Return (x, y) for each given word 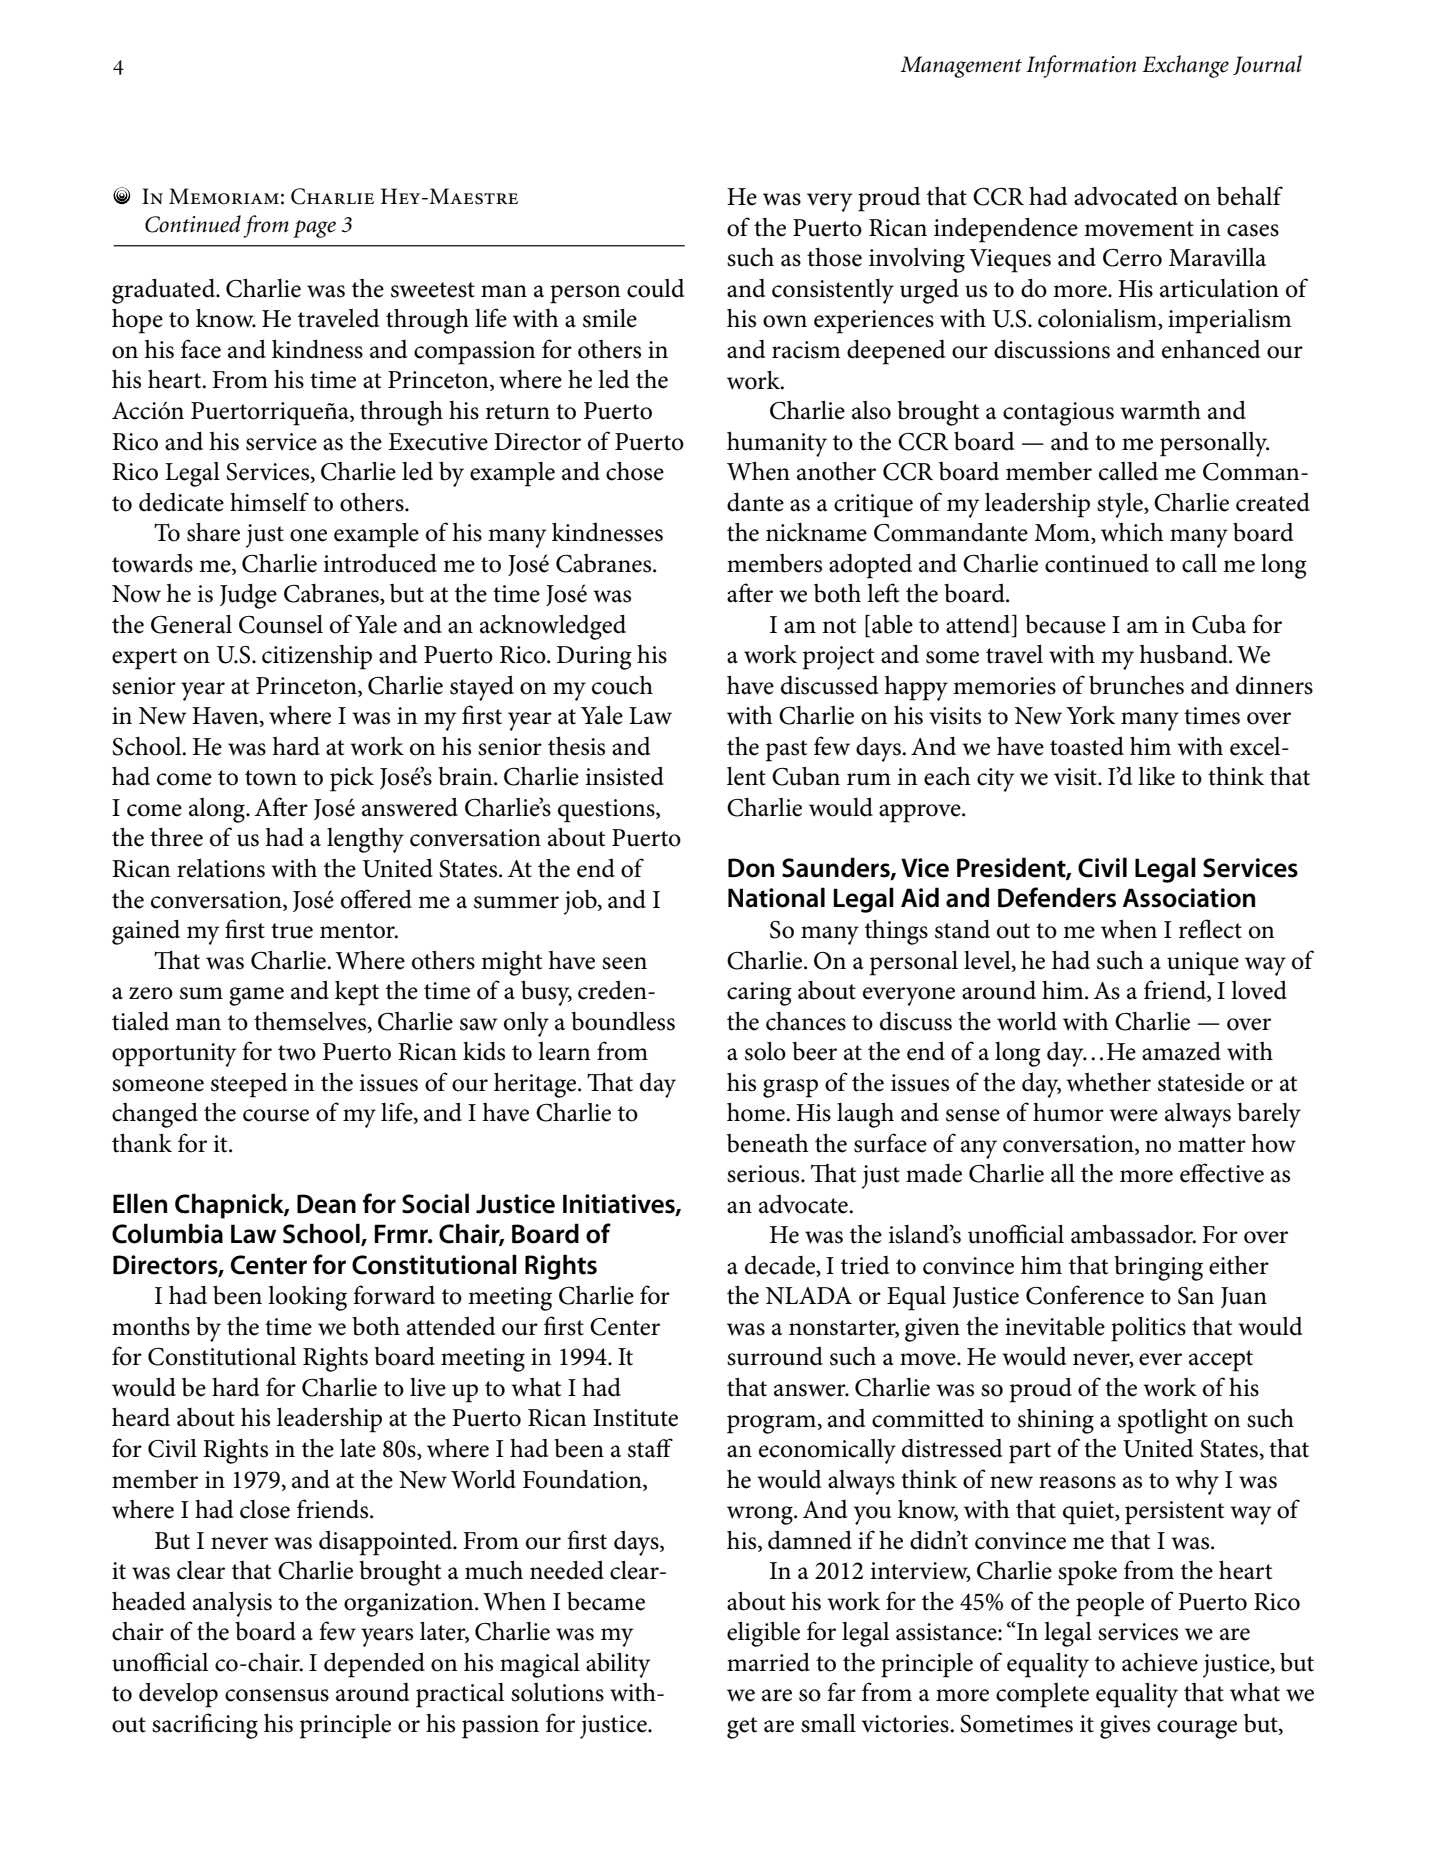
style (1121, 505)
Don (751, 868)
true (292, 931)
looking (307, 1298)
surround (775, 1356)
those (834, 257)
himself (269, 502)
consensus (277, 1695)
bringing (1158, 1268)
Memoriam (224, 196)
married (768, 1662)
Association (1189, 898)
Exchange (1185, 66)
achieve (1160, 1662)
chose (635, 471)
